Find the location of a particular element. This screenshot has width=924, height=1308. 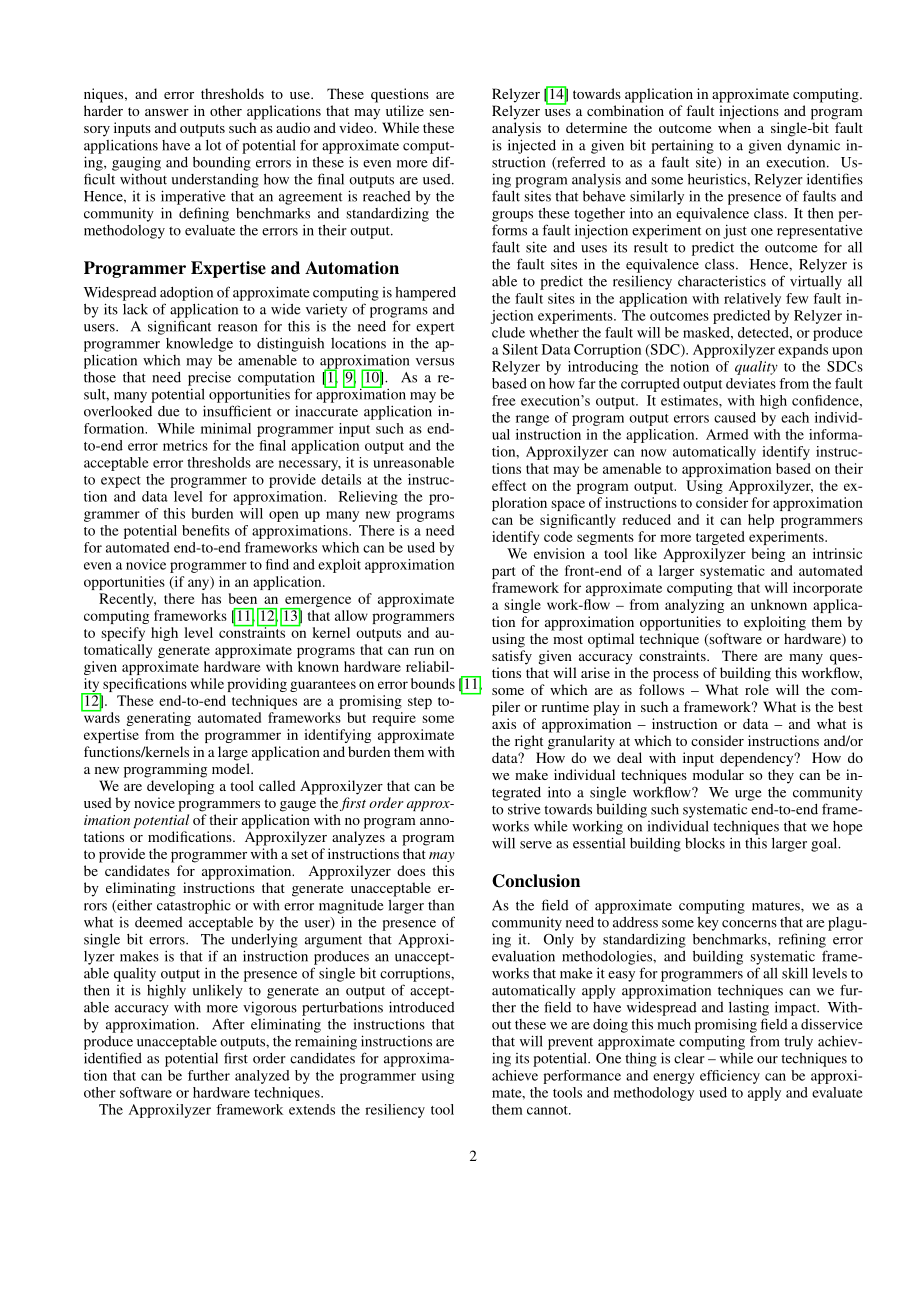

providing is located at coordinates (257, 685).
